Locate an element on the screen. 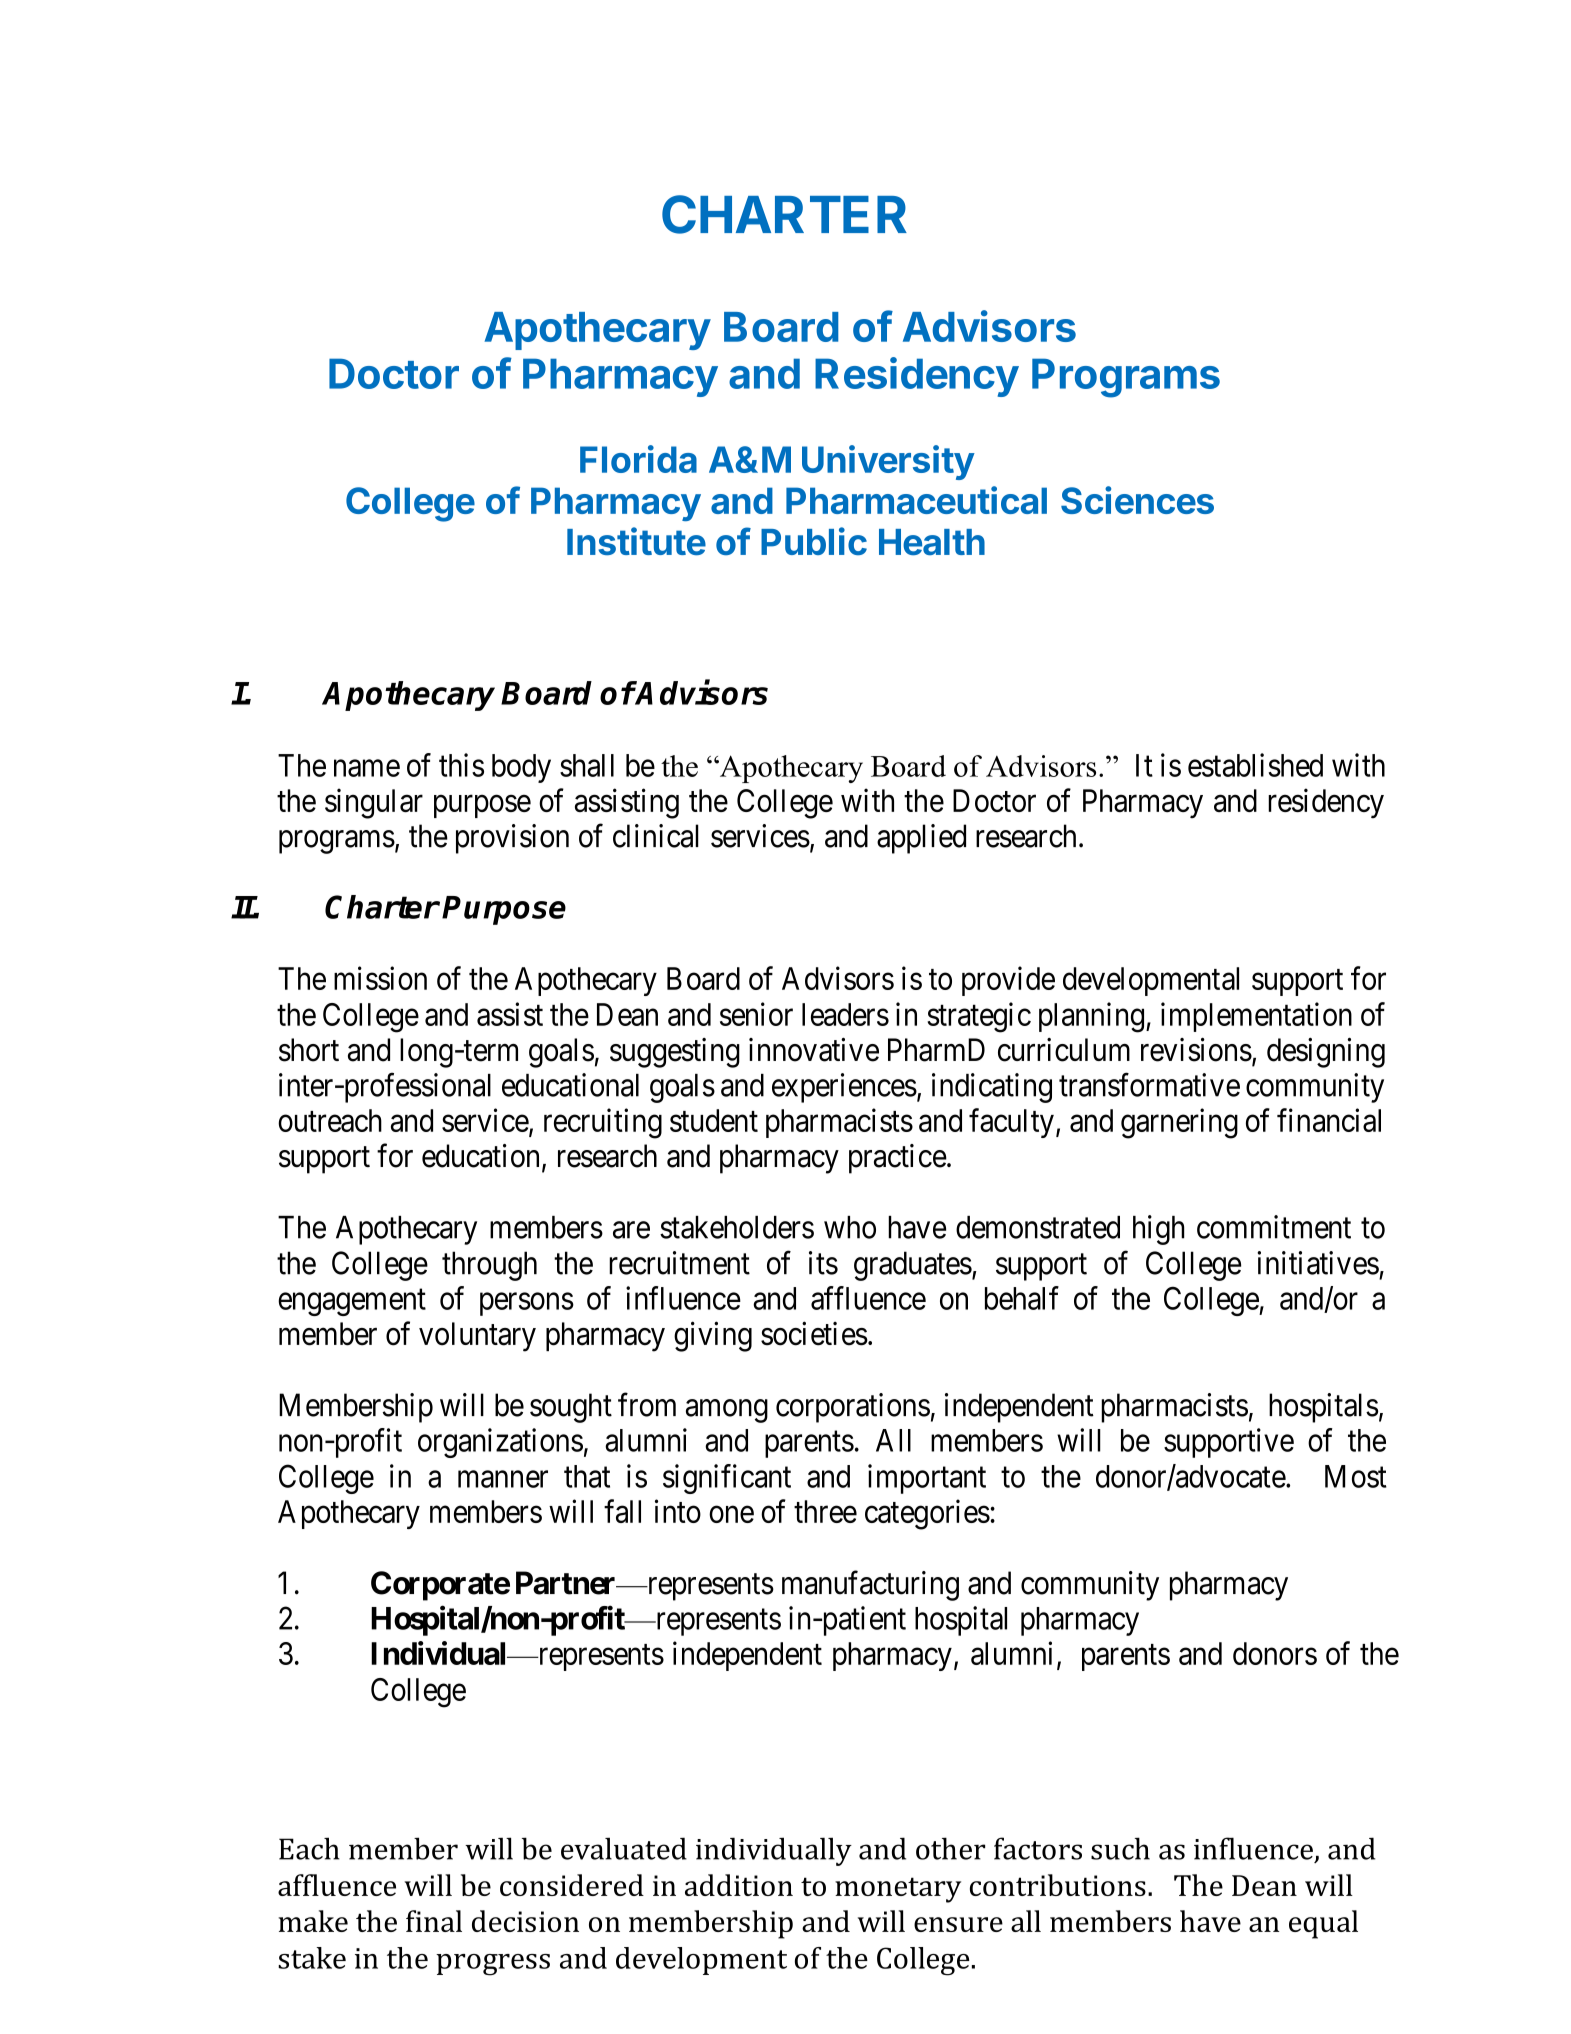 The width and height of the screenshot is (1571, 2034). Public is located at coordinates (814, 541).
